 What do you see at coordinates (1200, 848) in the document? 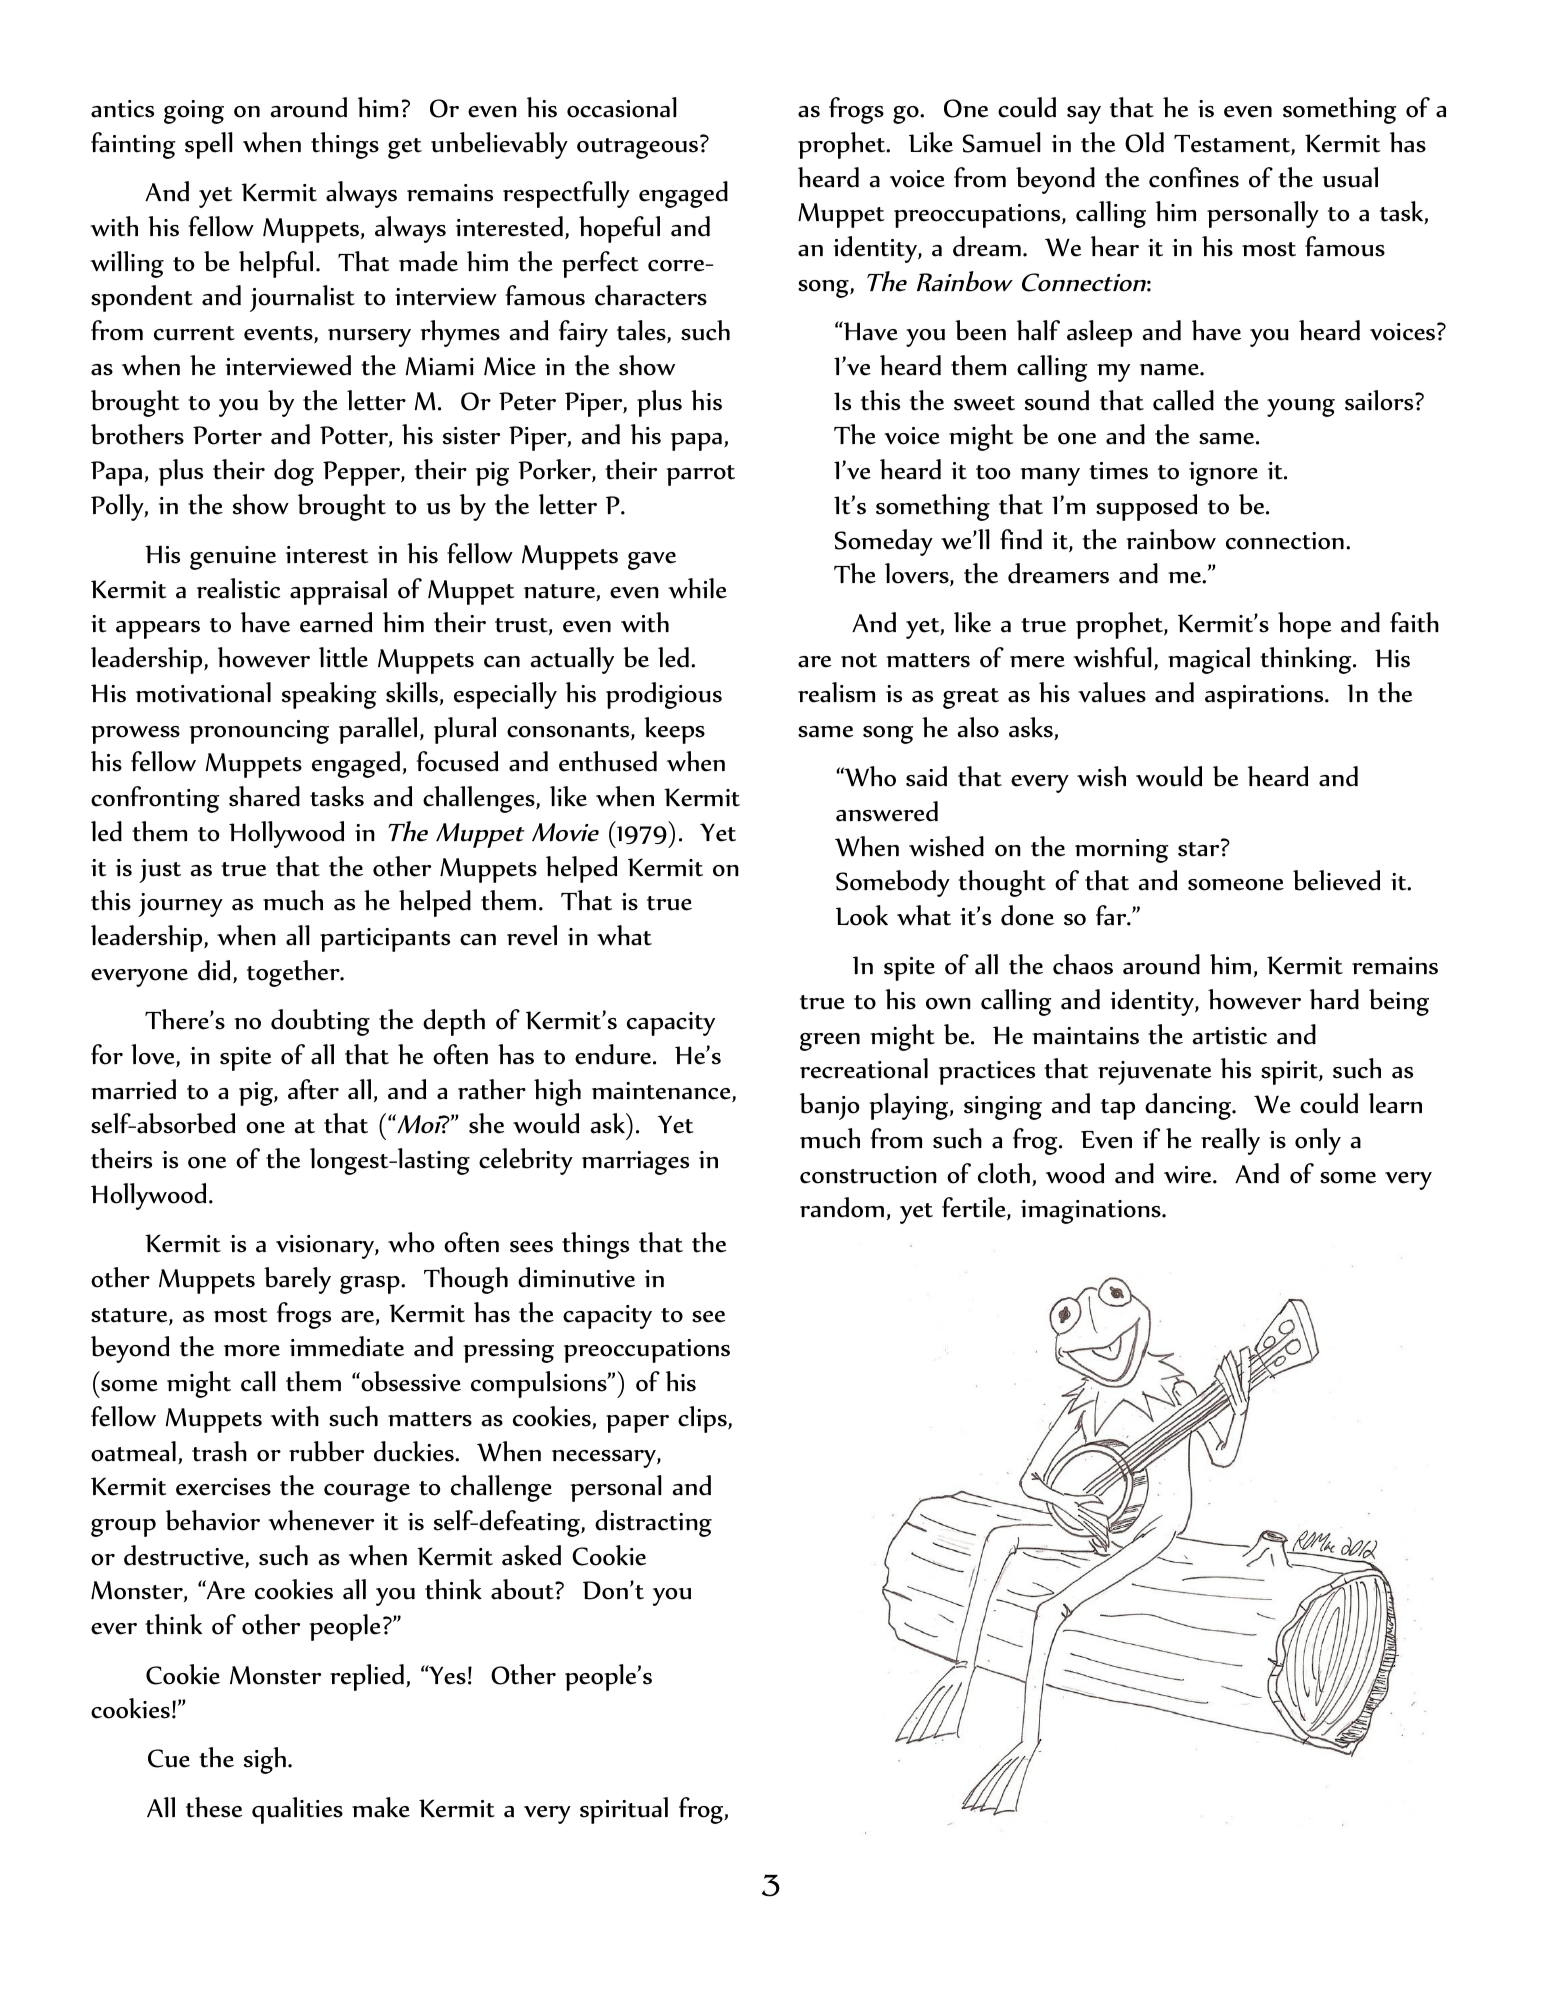
I see `star` at bounding box center [1200, 848].
